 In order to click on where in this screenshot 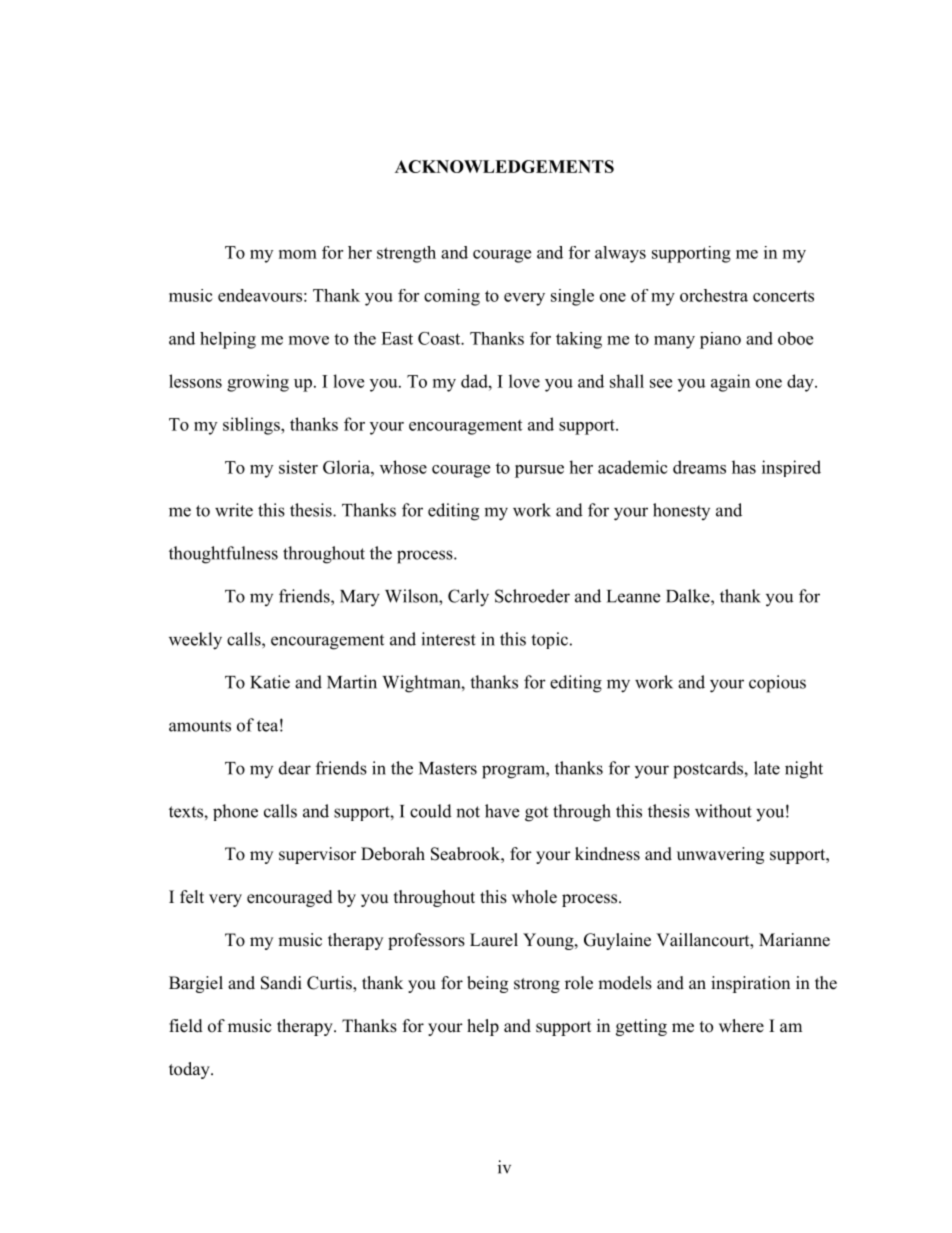, I will do `click(741, 1026)`.
